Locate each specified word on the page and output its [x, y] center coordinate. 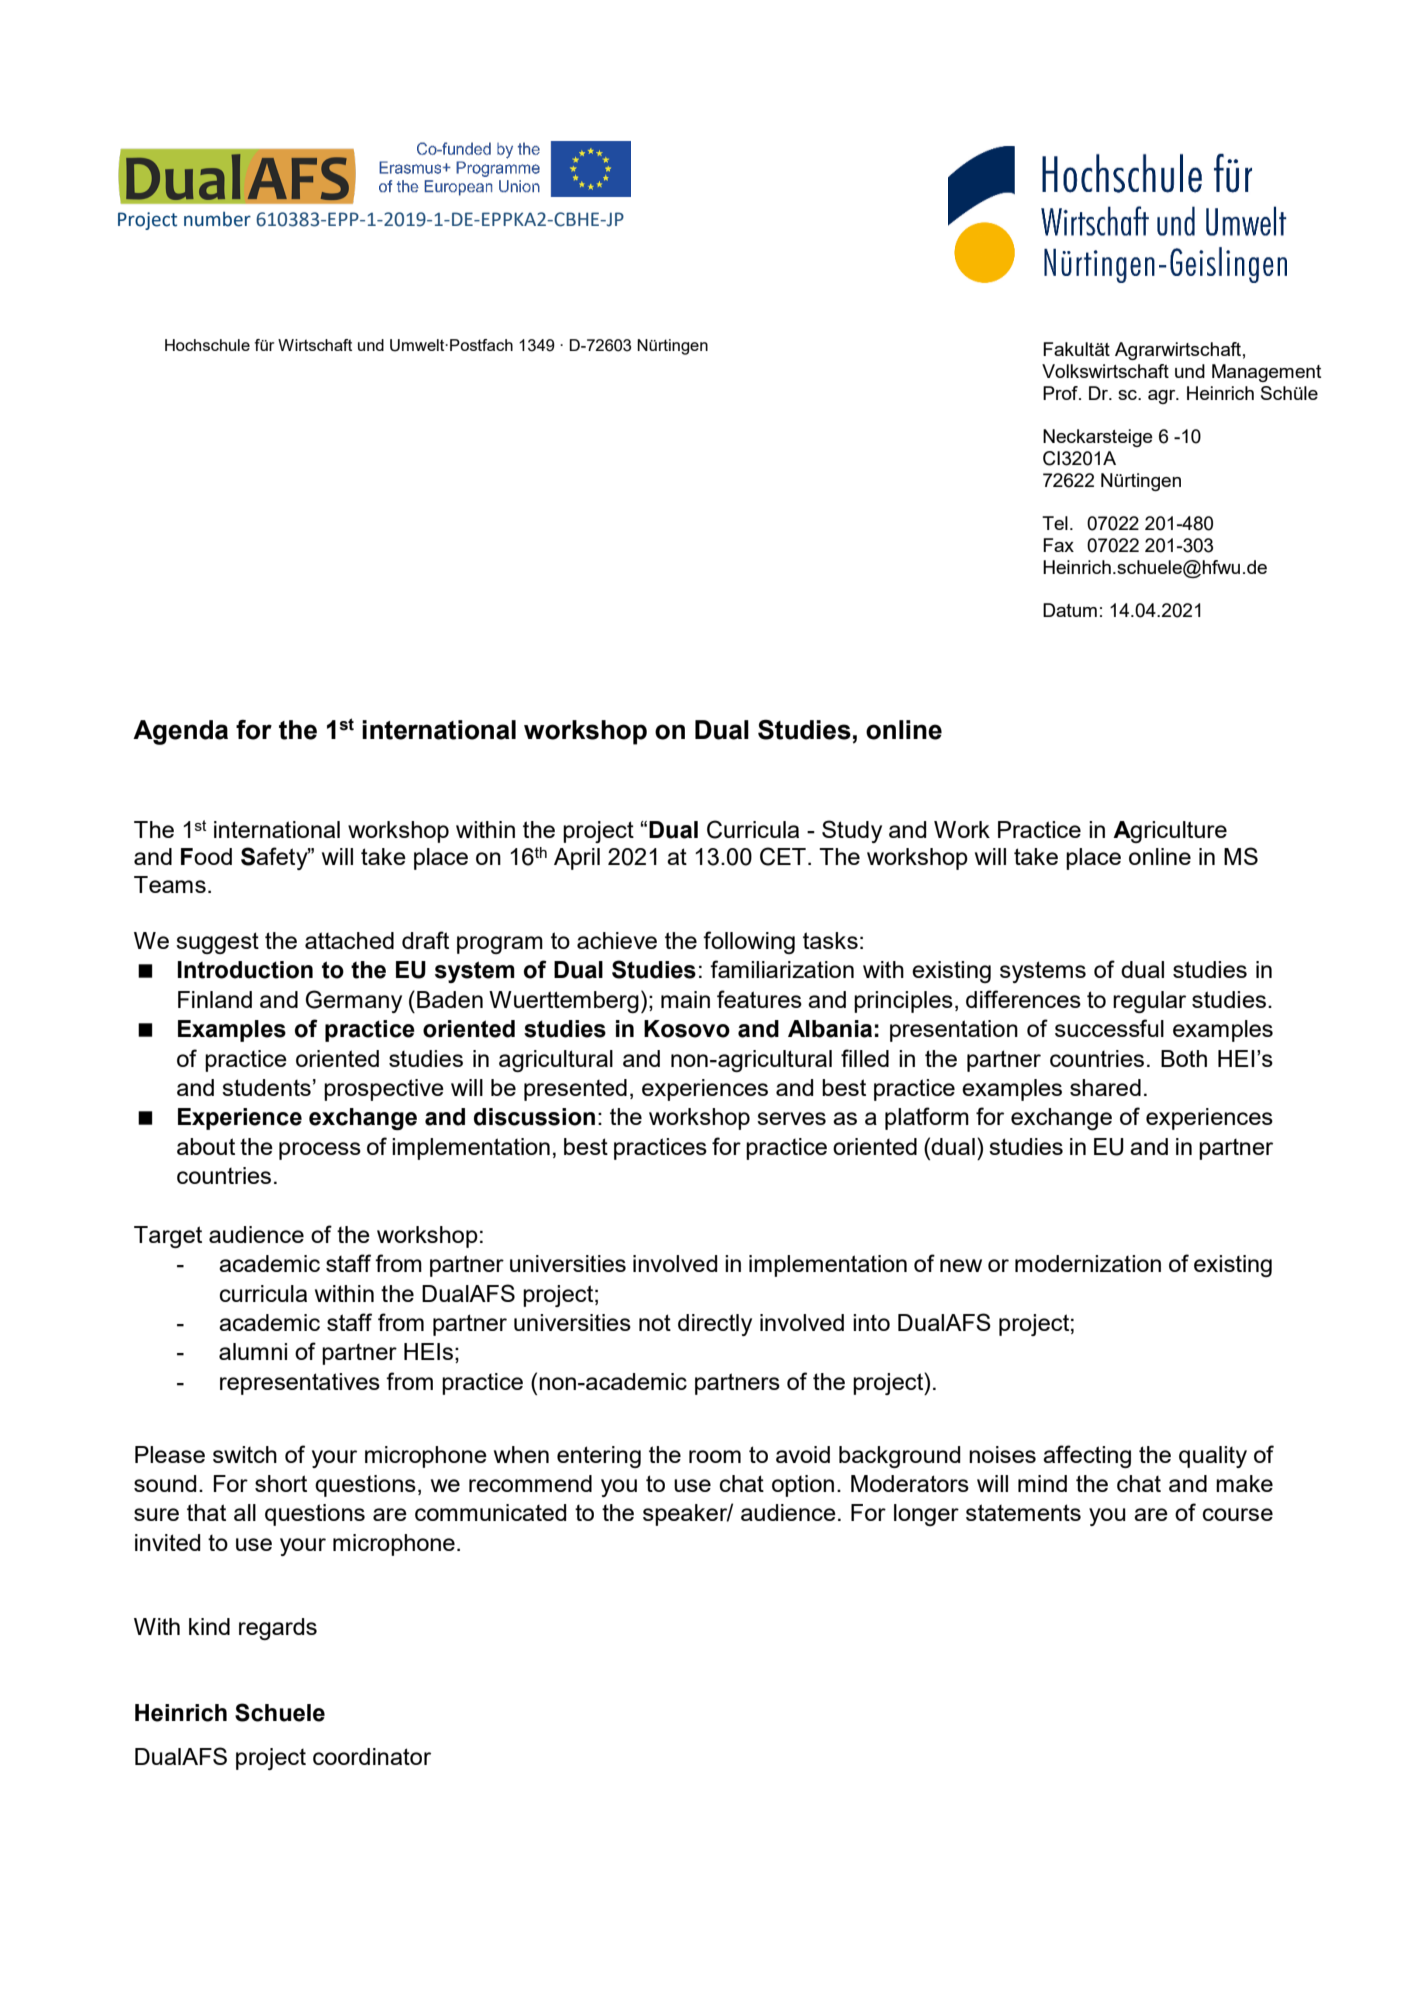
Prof [1061, 393]
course [1238, 1514]
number [217, 219]
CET [783, 856]
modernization [1088, 1263]
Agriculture [1170, 832]
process [320, 1151]
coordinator [372, 1756]
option [803, 1486]
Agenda [180, 732]
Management [1266, 373]
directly [715, 1325]
